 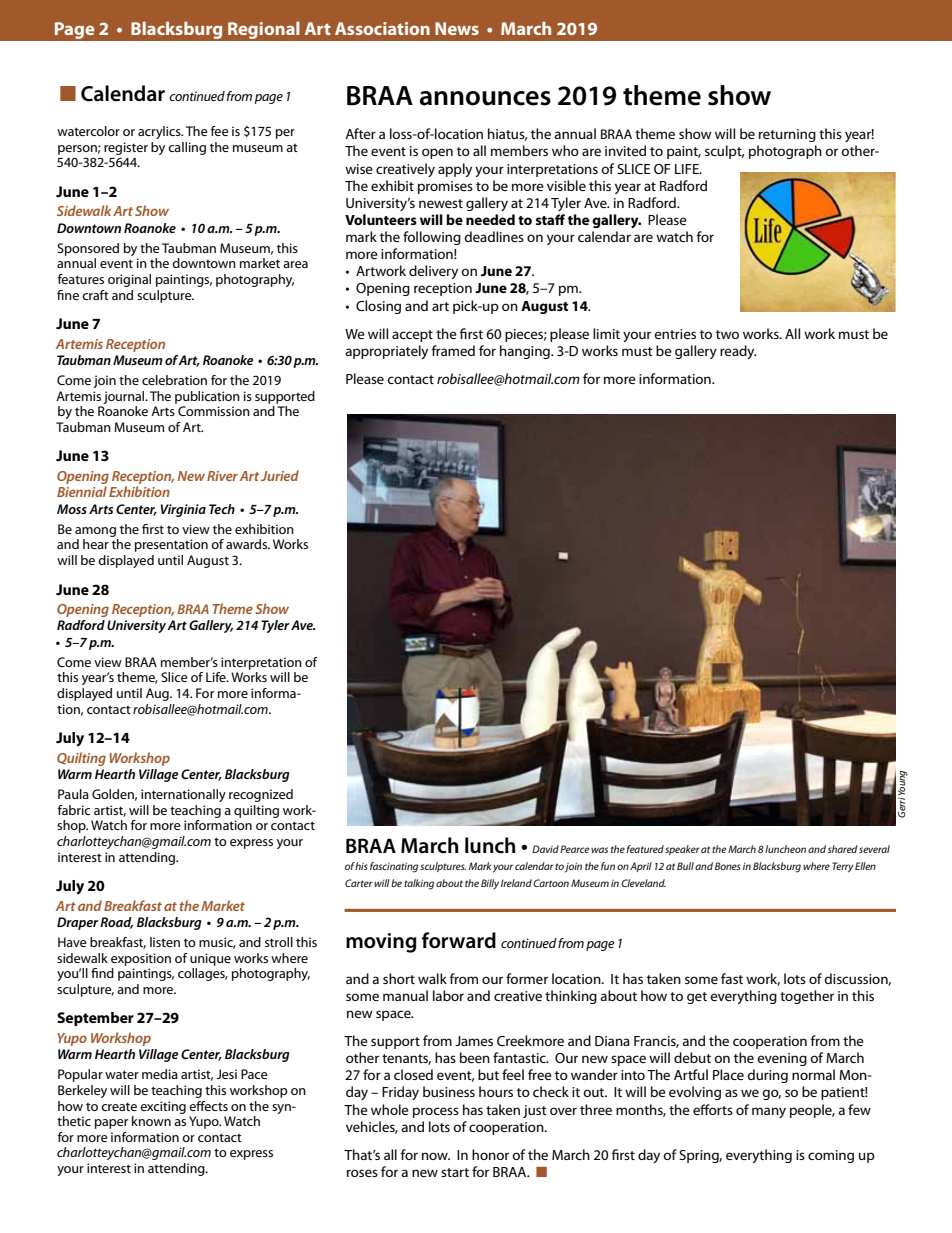 What do you see at coordinates (738, 352) in the screenshot?
I see `ready` at bounding box center [738, 352].
